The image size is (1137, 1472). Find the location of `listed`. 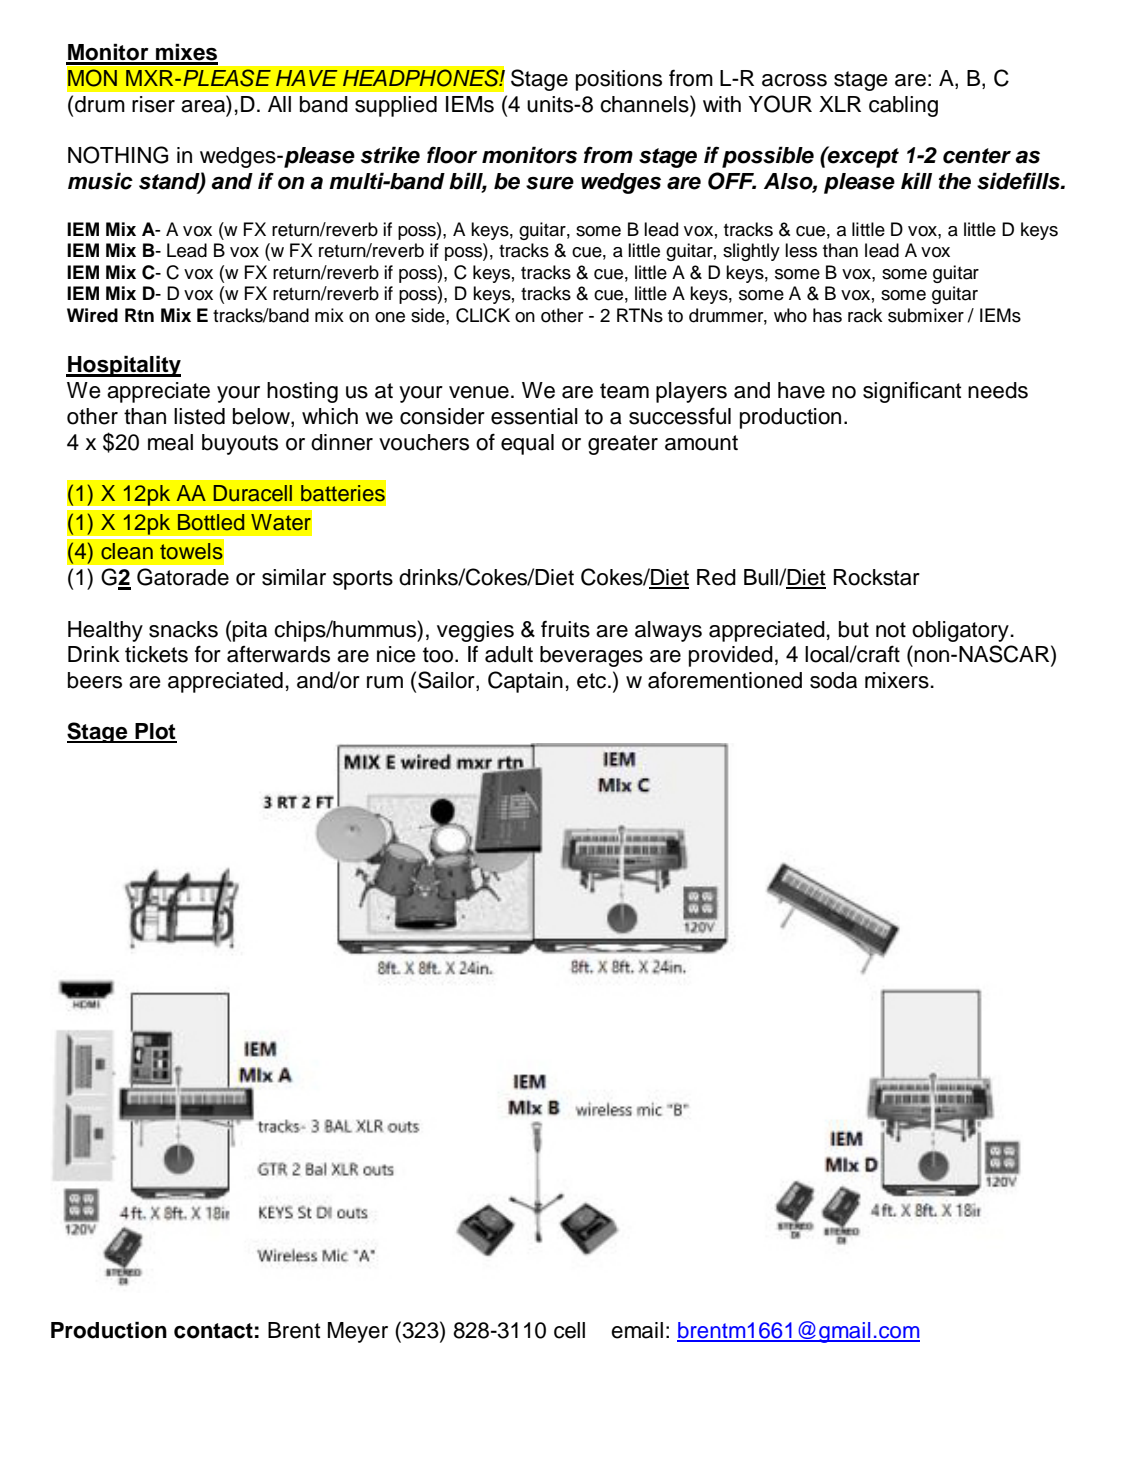

listed is located at coordinates (199, 416).
